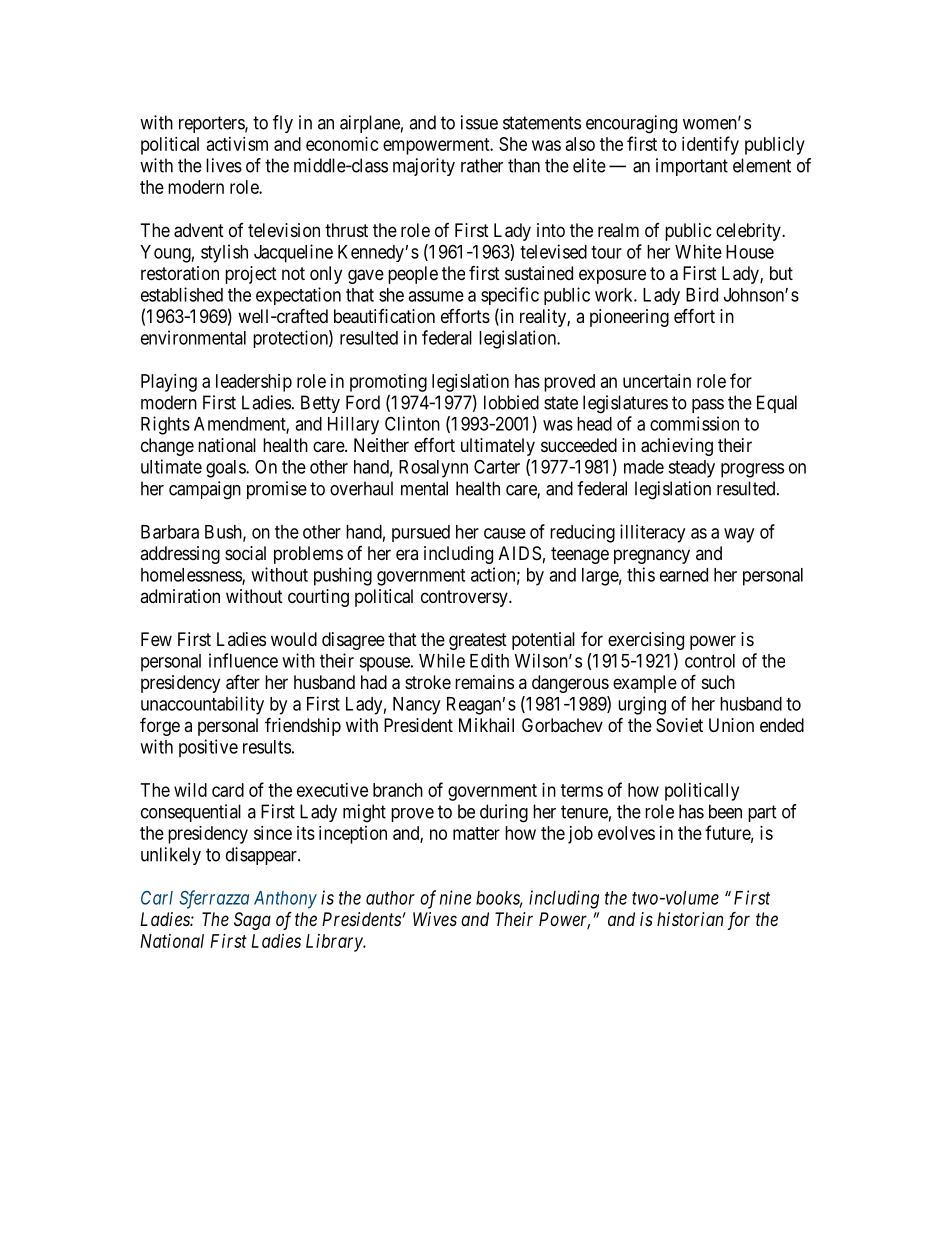 Image resolution: width=952 pixels, height=1233 pixels. I want to click on influence, so click(243, 660).
